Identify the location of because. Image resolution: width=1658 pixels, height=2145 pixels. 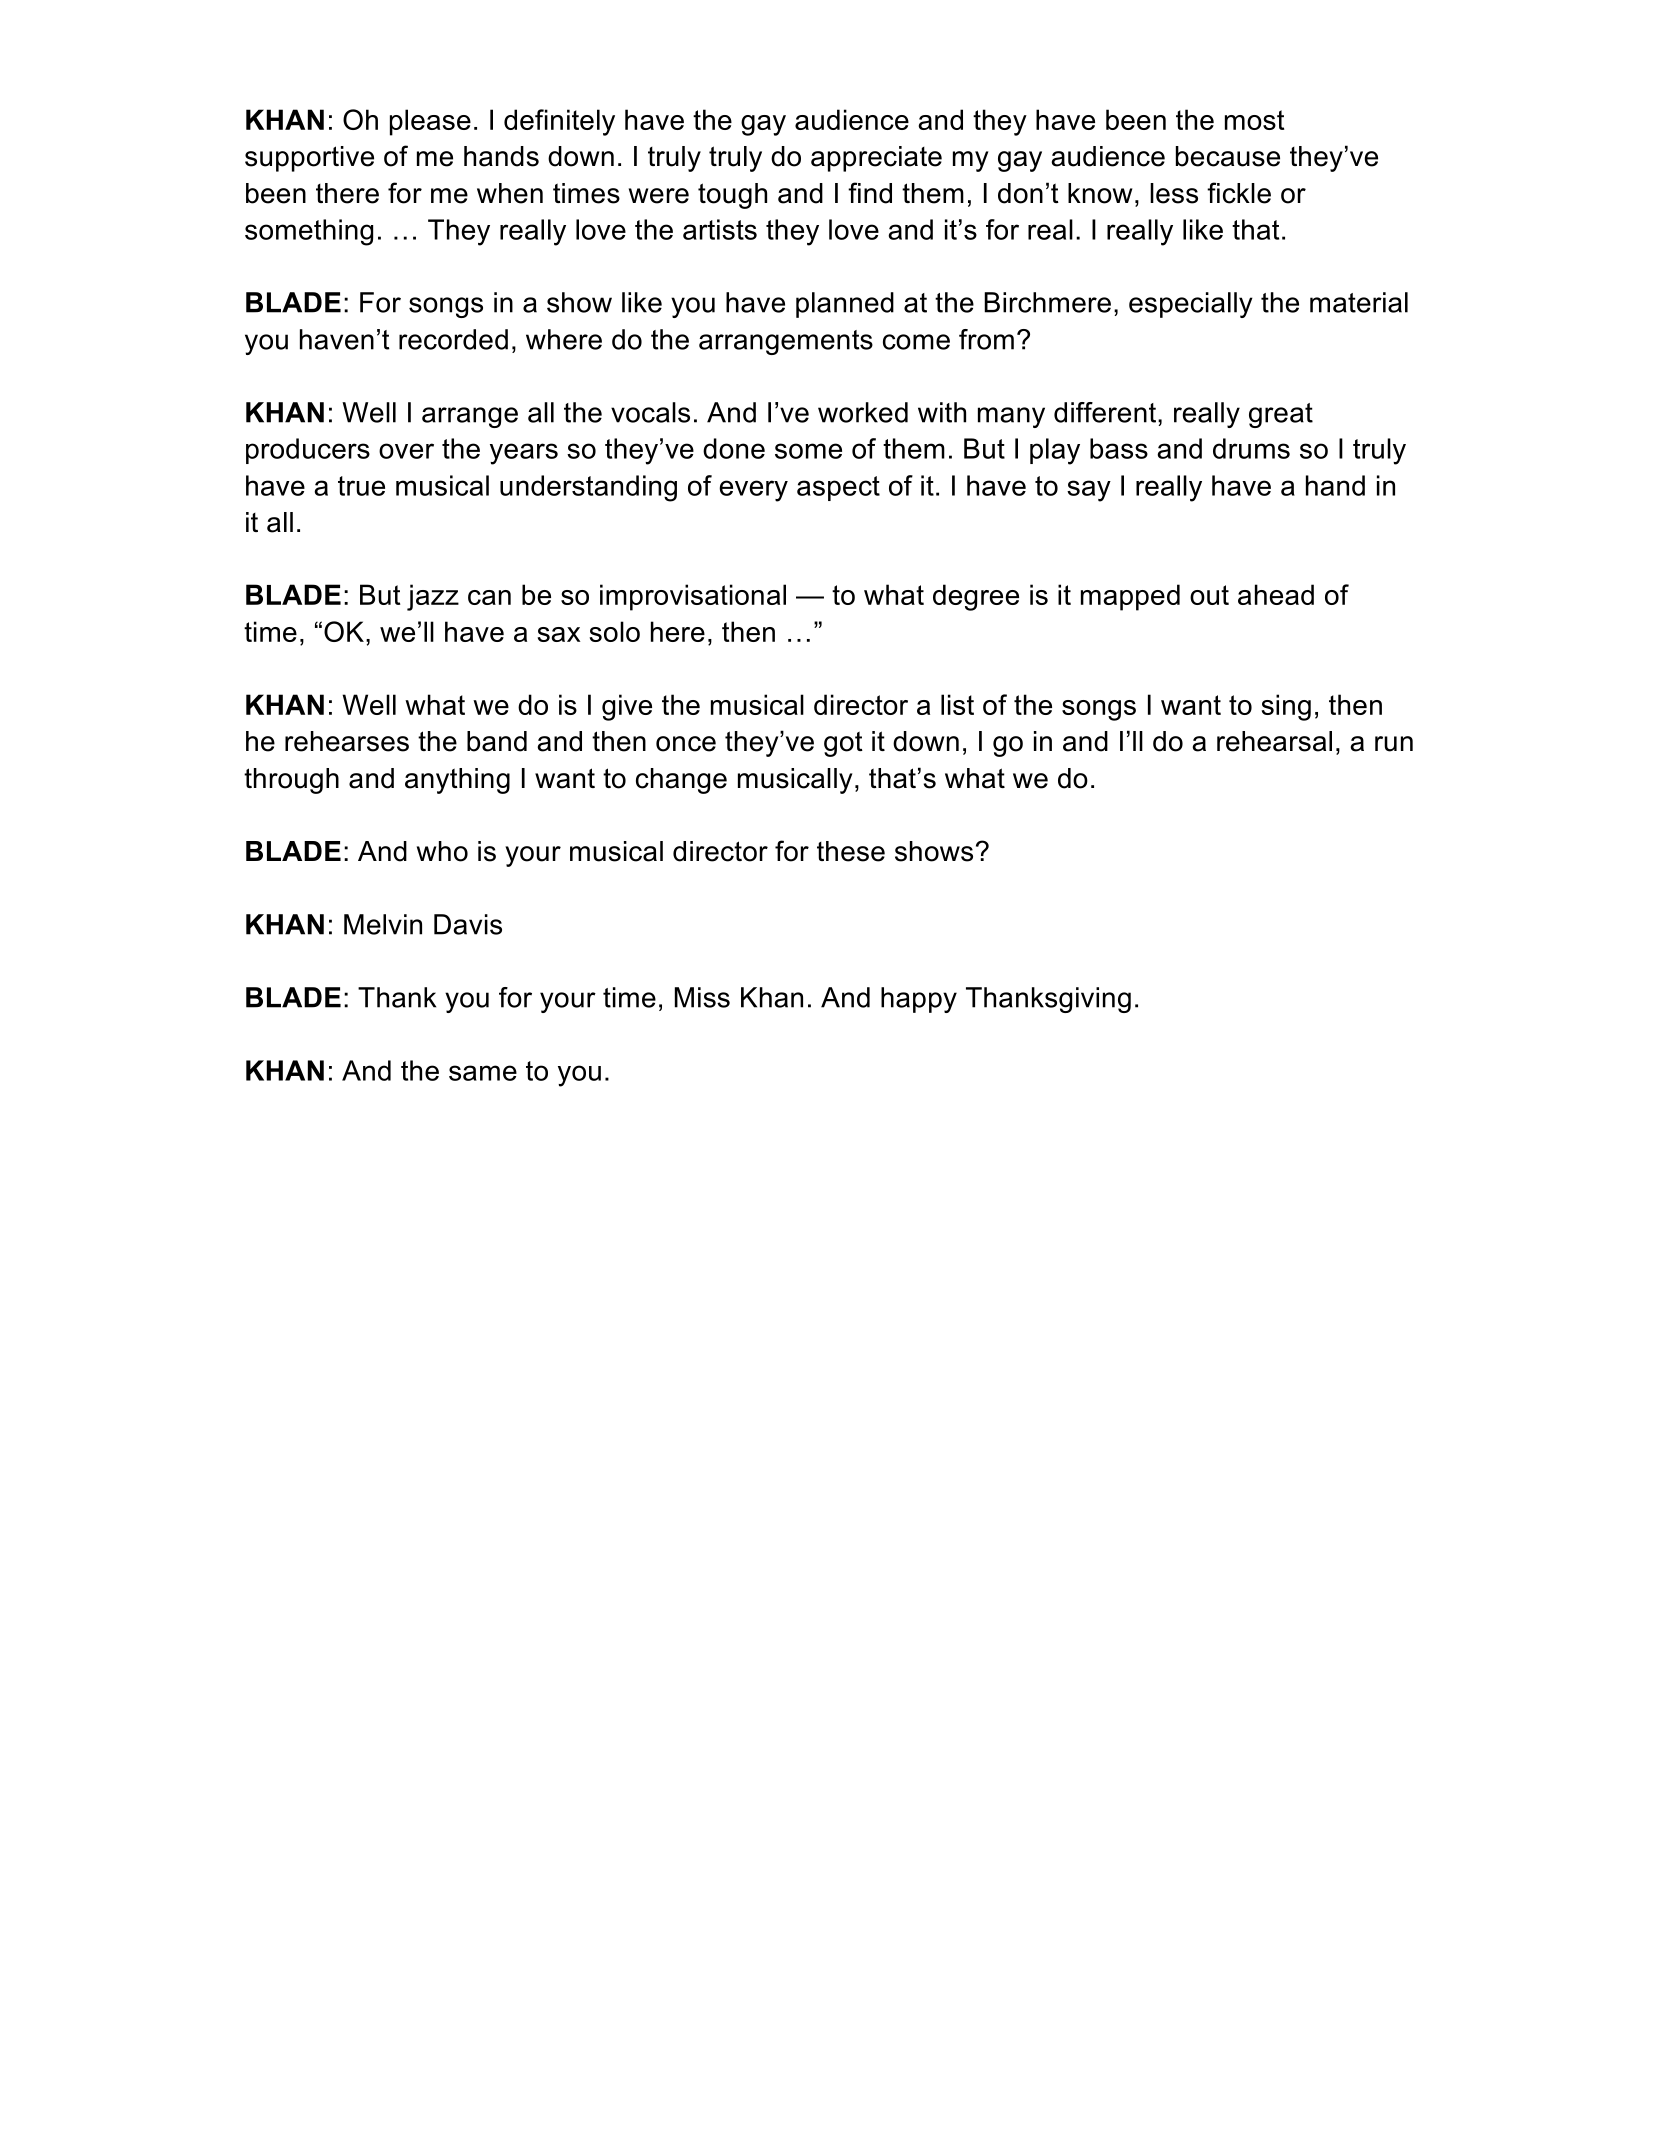
(1228, 156).
